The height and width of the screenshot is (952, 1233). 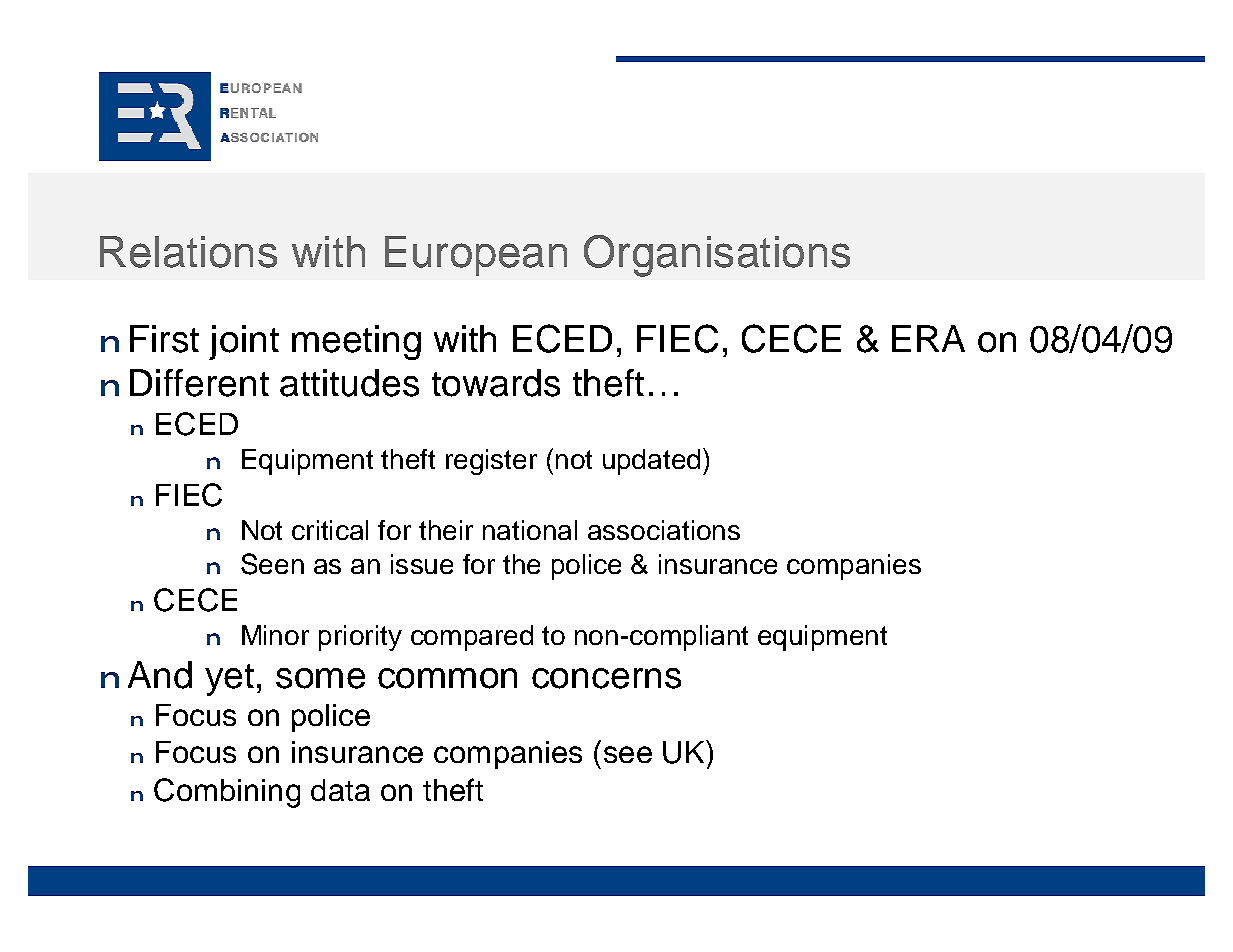 What do you see at coordinates (188, 252) in the screenshot?
I see `Relations` at bounding box center [188, 252].
